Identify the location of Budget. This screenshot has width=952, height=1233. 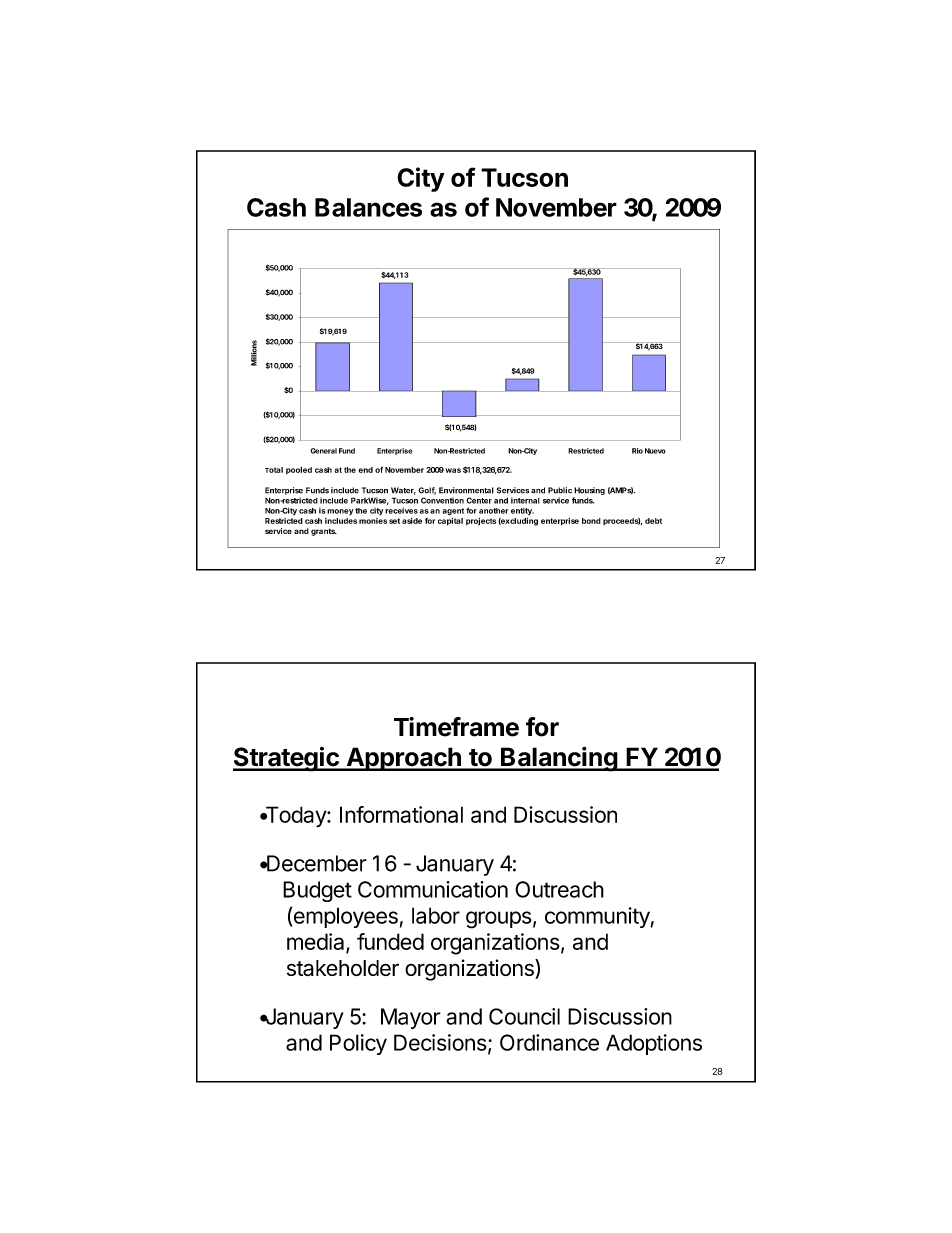
(317, 891).
